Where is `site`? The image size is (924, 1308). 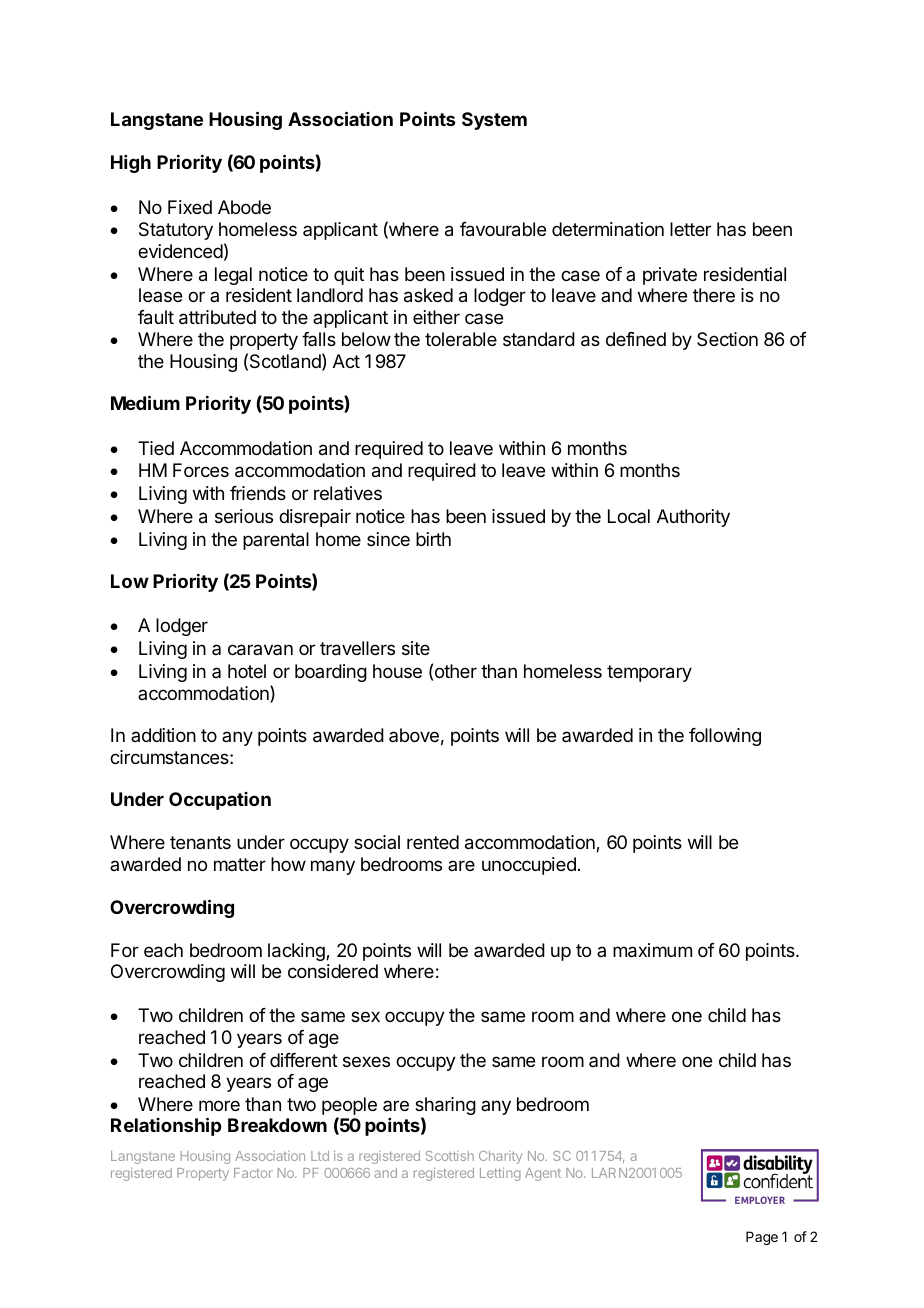
site is located at coordinates (416, 648).
